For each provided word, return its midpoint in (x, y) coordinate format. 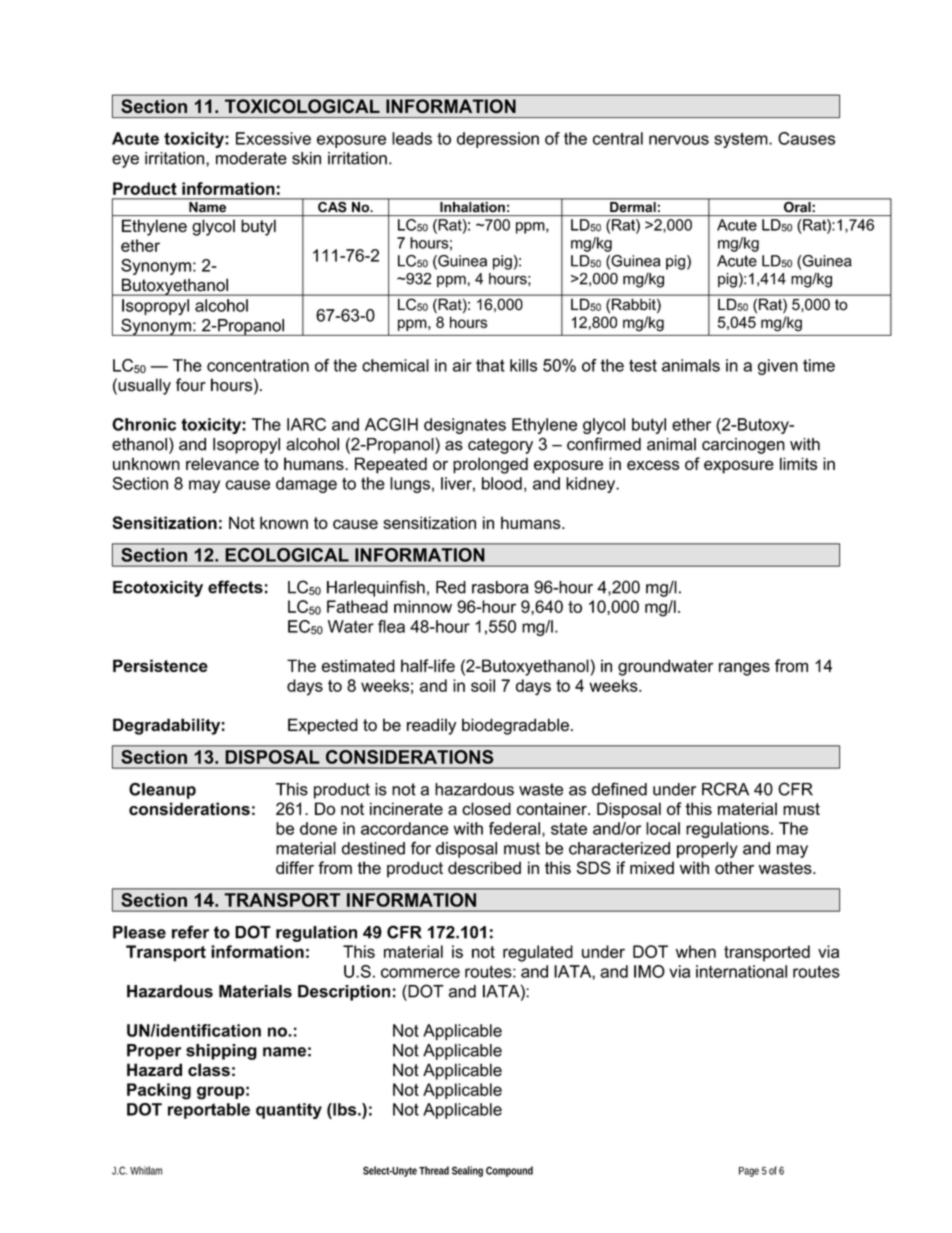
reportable (209, 1111)
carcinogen (743, 446)
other (734, 868)
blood (502, 483)
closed (486, 808)
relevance (222, 463)
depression (498, 140)
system (742, 140)
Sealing (467, 1171)
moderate (251, 158)
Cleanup (162, 791)
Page (749, 1172)
